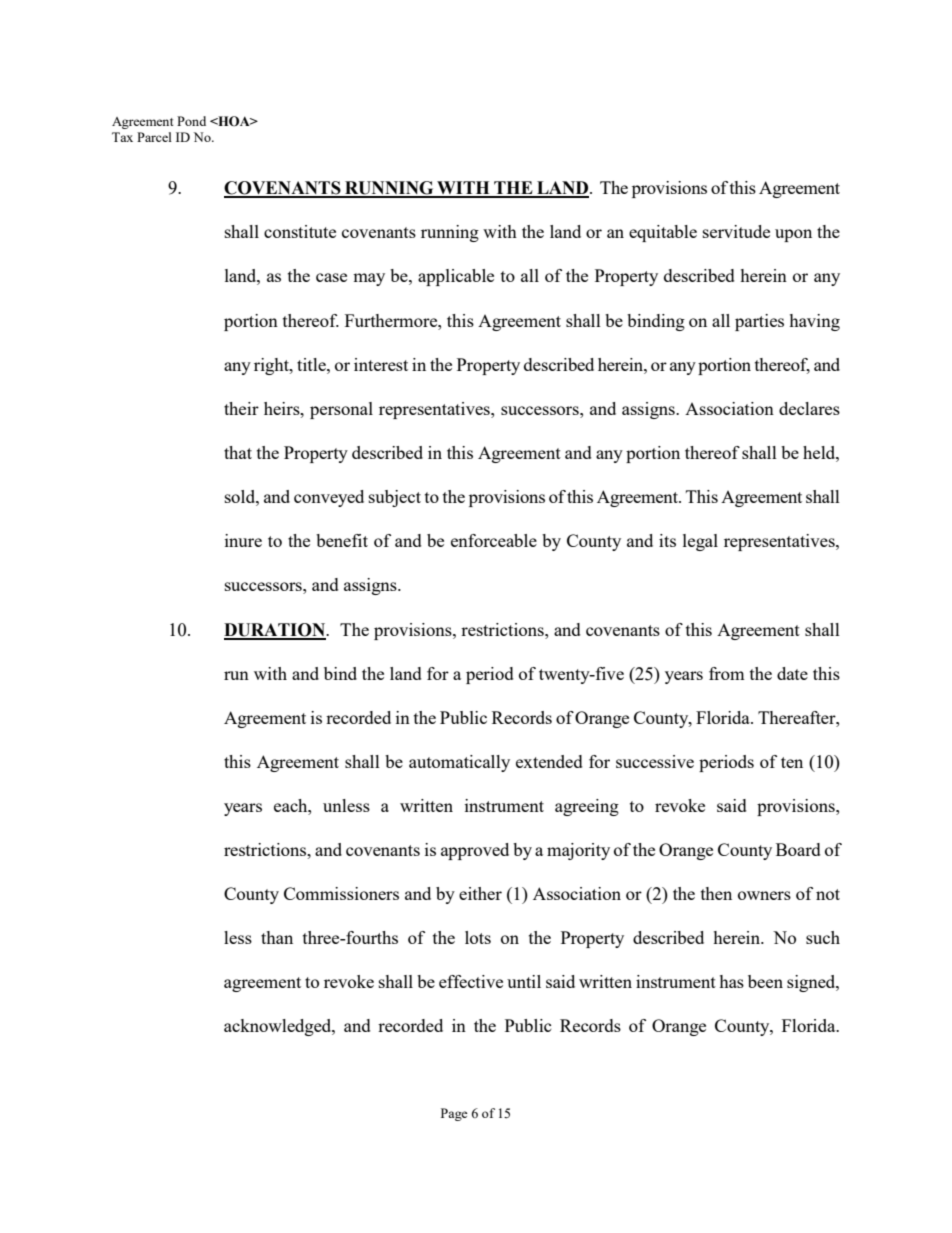 The height and width of the image is (1233, 952). Describe the element at coordinates (798, 849) in the image. I see `Board` at that location.
